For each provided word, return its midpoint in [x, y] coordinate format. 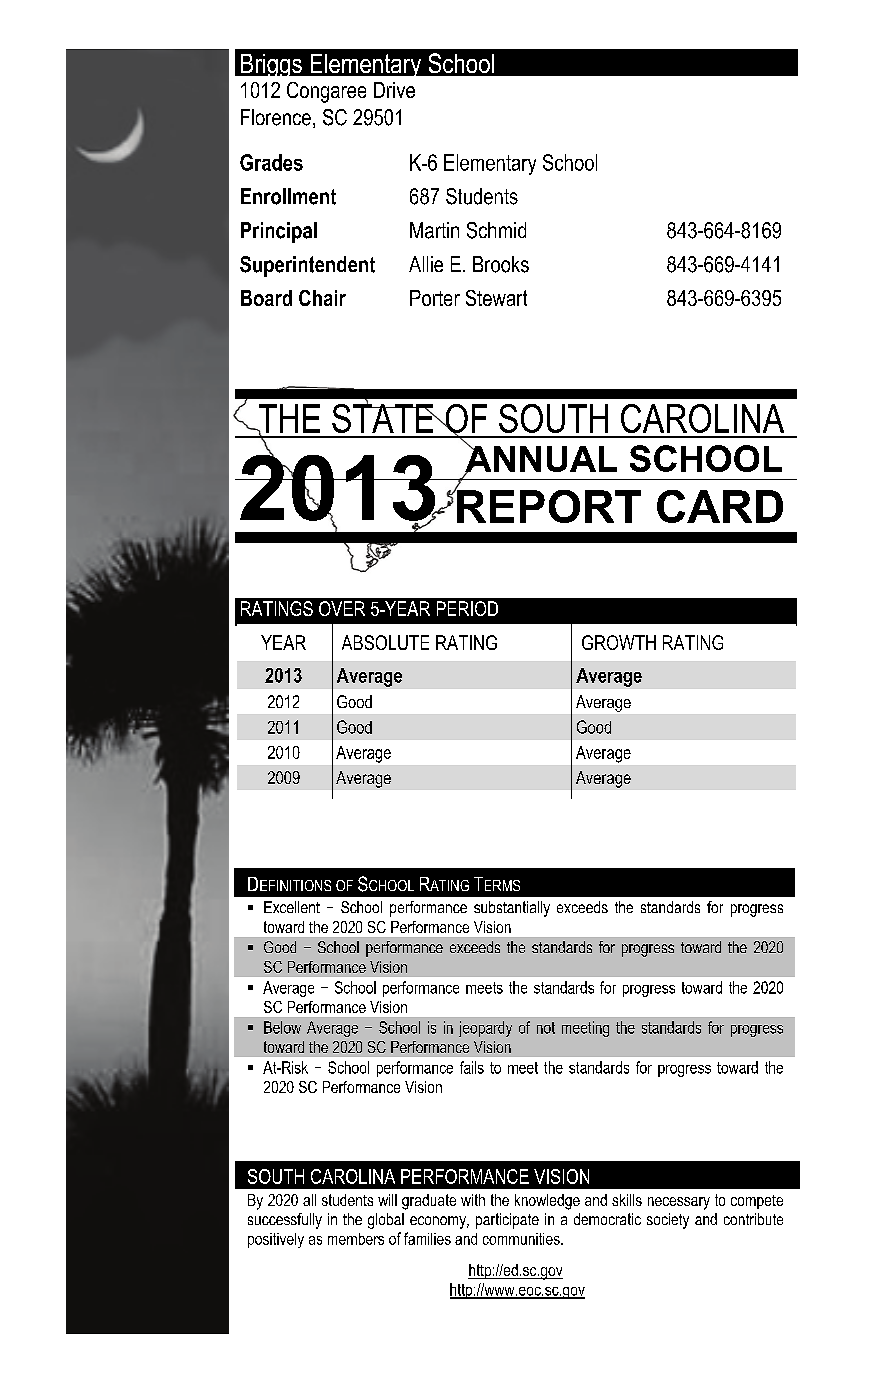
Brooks [501, 264]
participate [507, 1221]
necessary [679, 1203]
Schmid [496, 230]
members [356, 1239]
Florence [276, 117]
